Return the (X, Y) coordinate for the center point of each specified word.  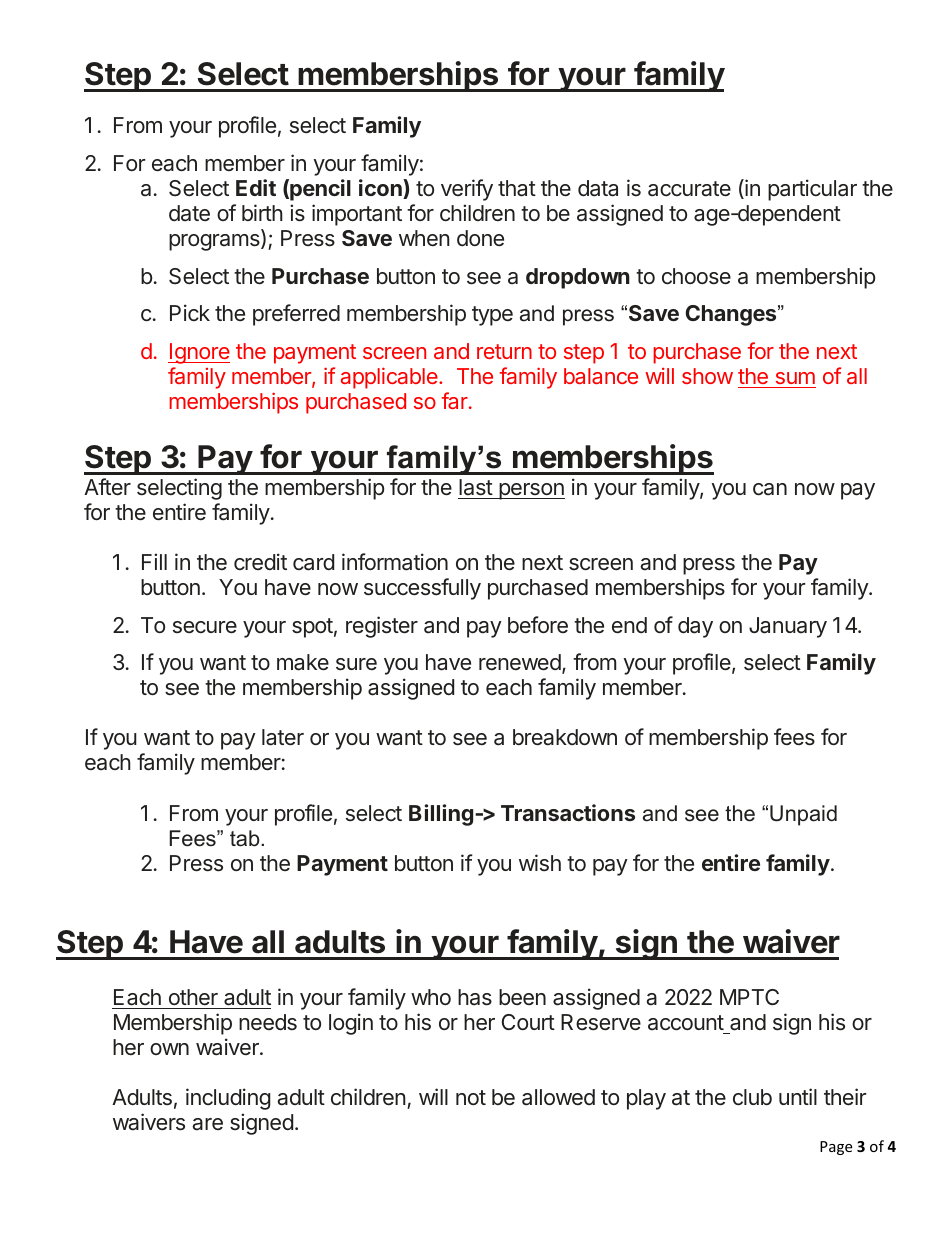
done (480, 238)
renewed (520, 662)
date (189, 213)
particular (812, 190)
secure (205, 627)
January (788, 627)
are (207, 1124)
